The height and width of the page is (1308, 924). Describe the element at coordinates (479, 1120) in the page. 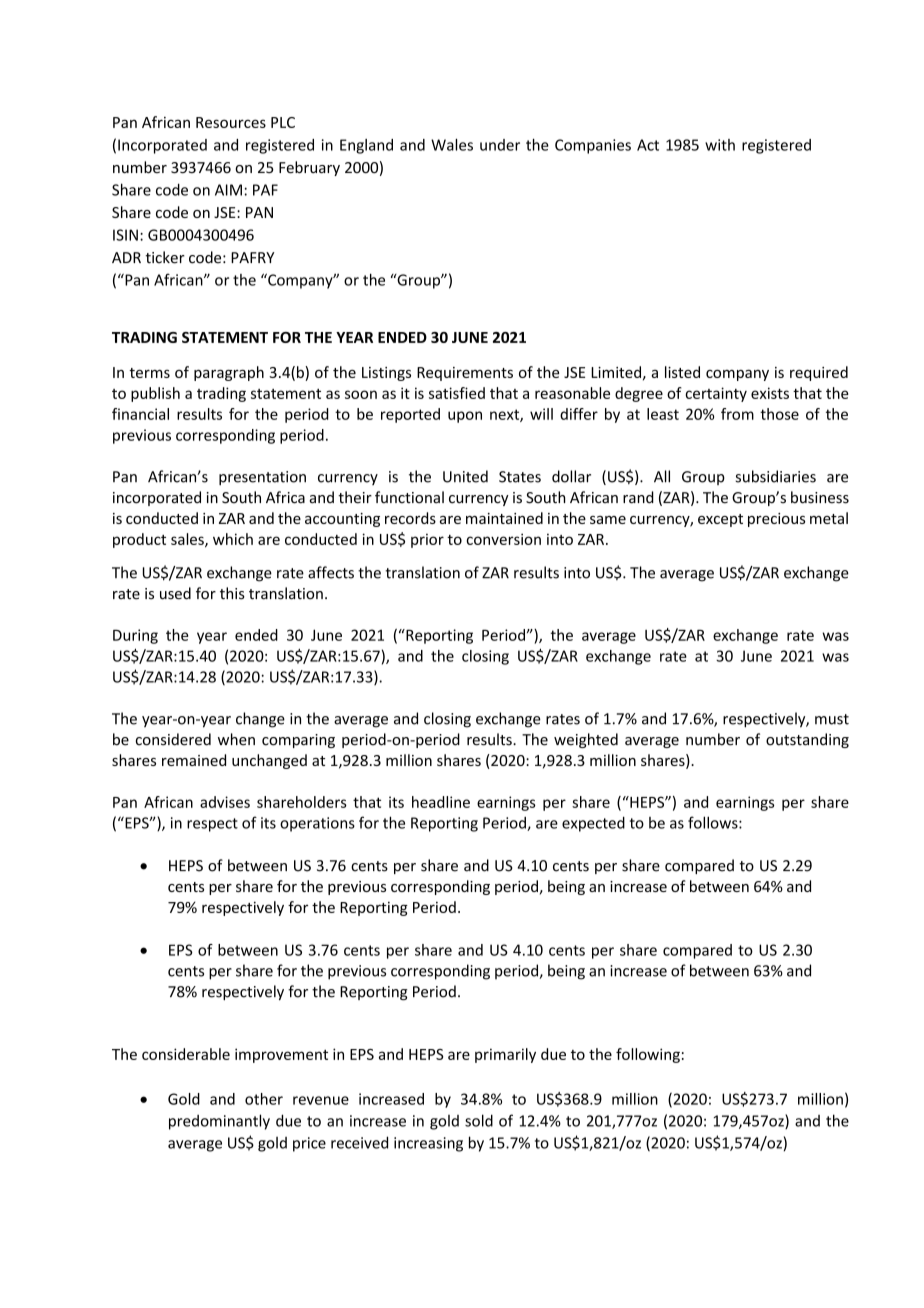

I see `sold` at that location.
